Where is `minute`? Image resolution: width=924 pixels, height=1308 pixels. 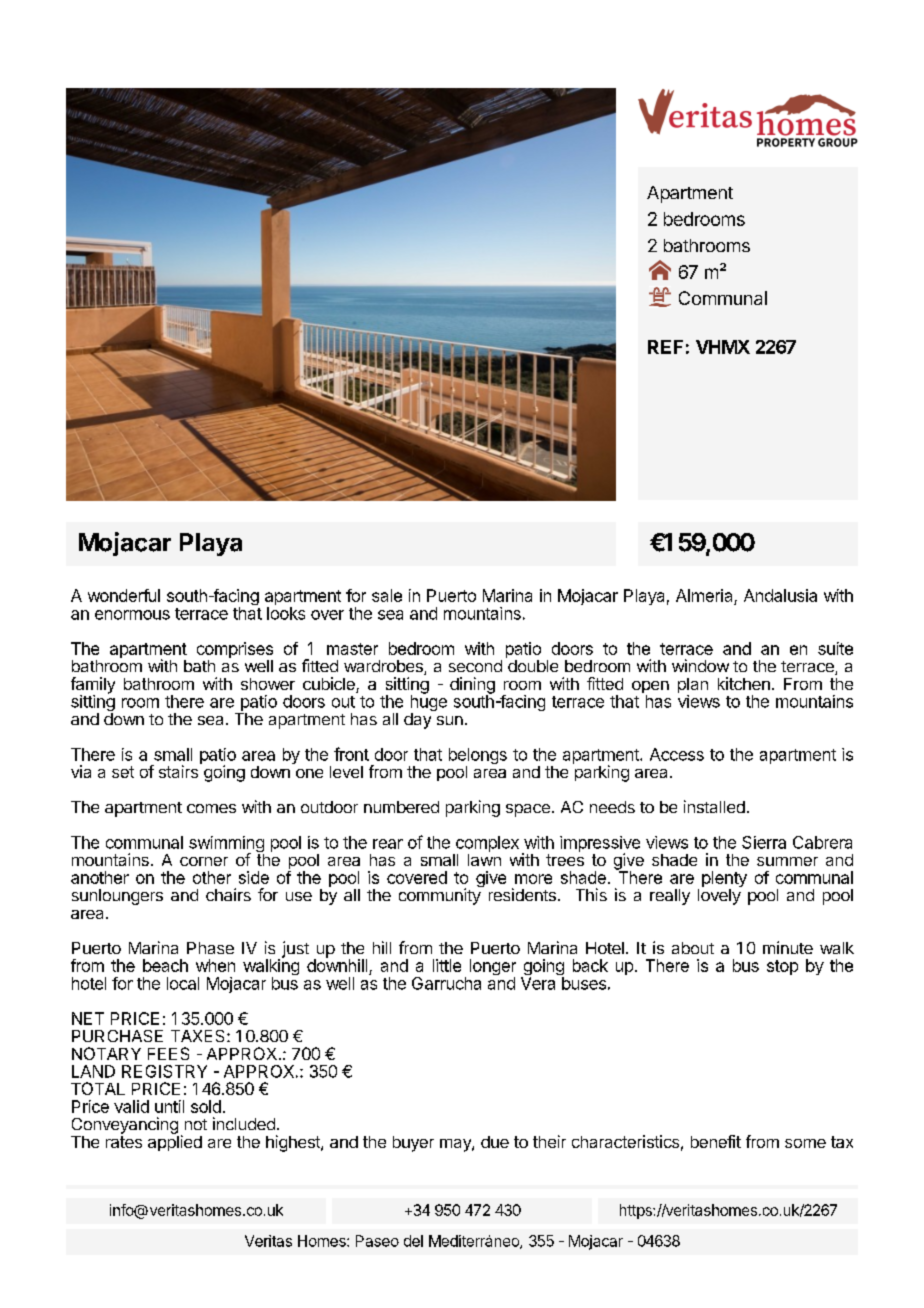
minute is located at coordinates (788, 947).
